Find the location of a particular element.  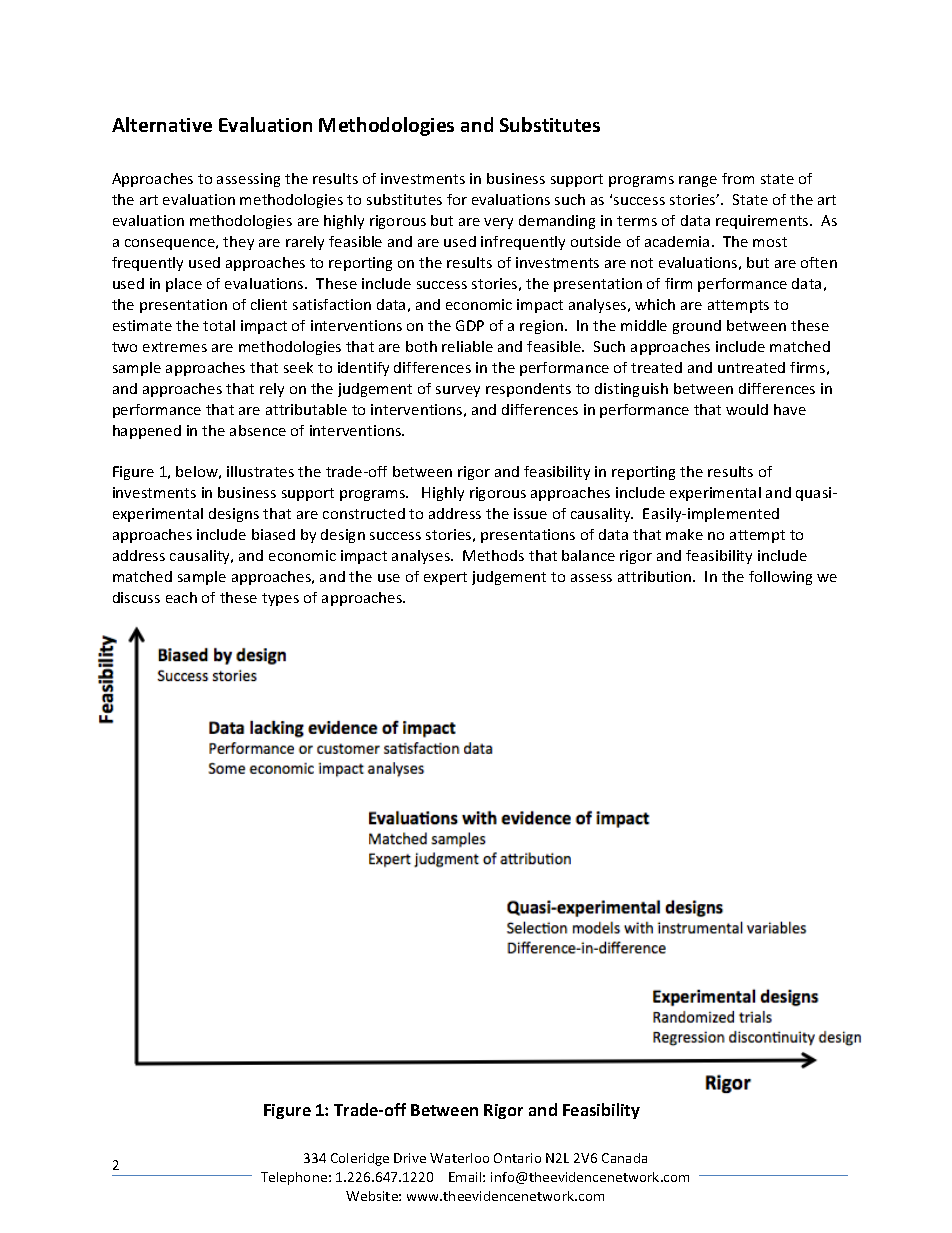

following is located at coordinates (780, 578).
